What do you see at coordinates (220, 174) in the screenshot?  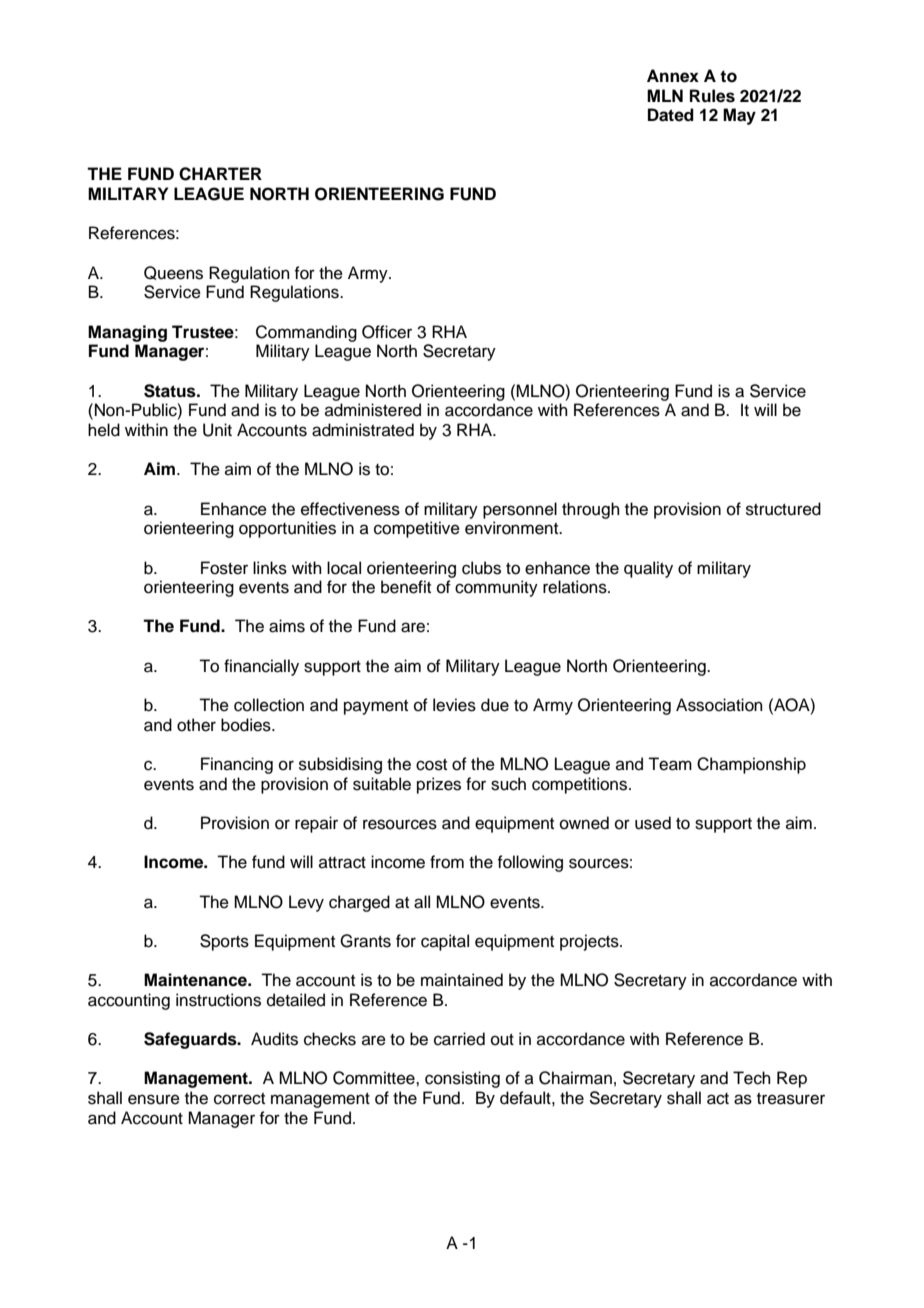 I see `CHARTER` at bounding box center [220, 174].
